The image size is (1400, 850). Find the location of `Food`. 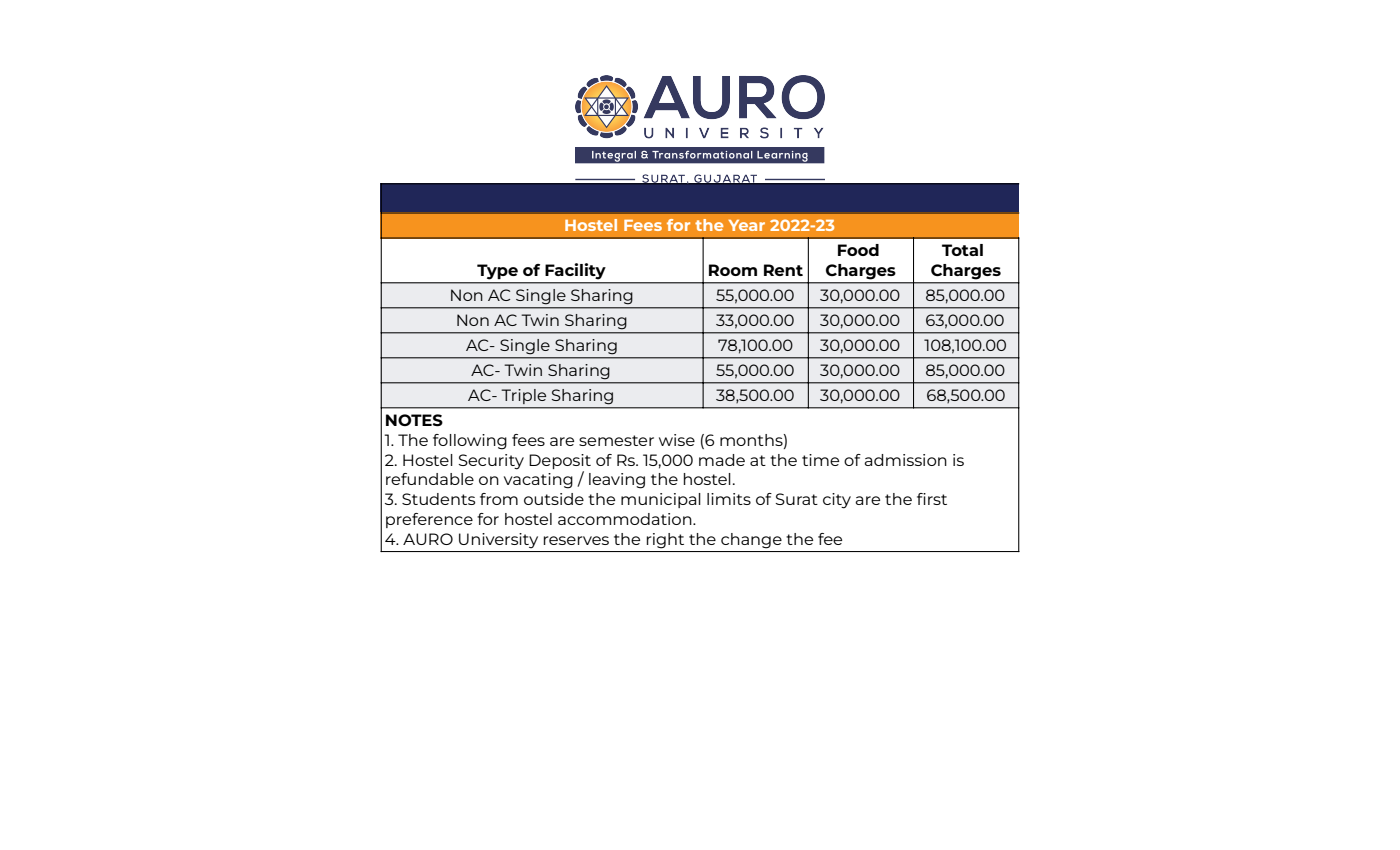

Food is located at coordinates (858, 250).
